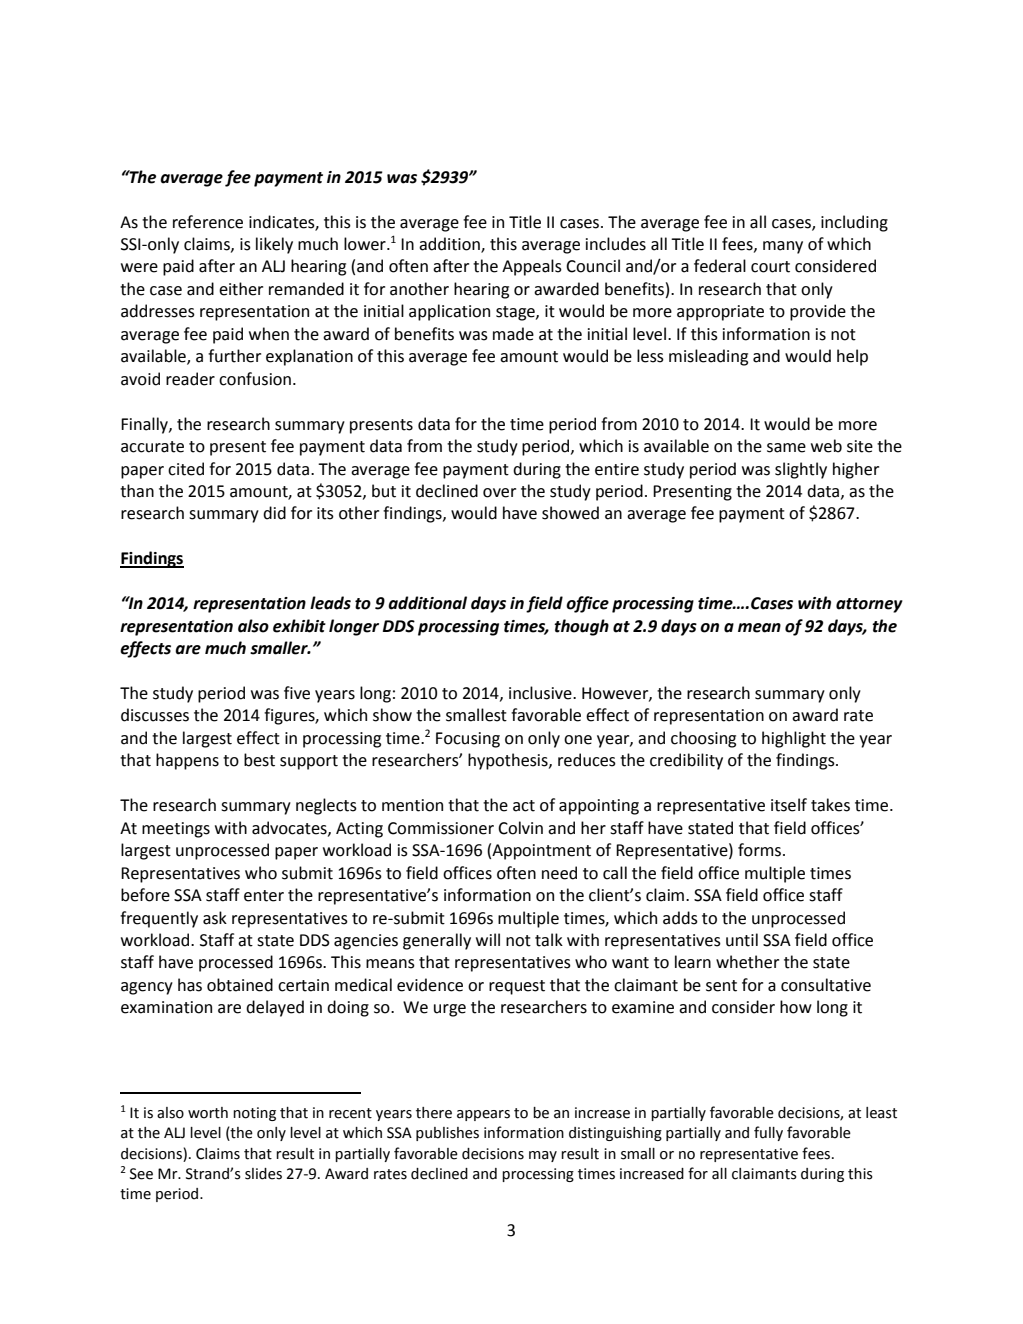 Image resolution: width=1023 pixels, height=1324 pixels. What do you see at coordinates (801, 470) in the image?
I see `slightly` at bounding box center [801, 470].
